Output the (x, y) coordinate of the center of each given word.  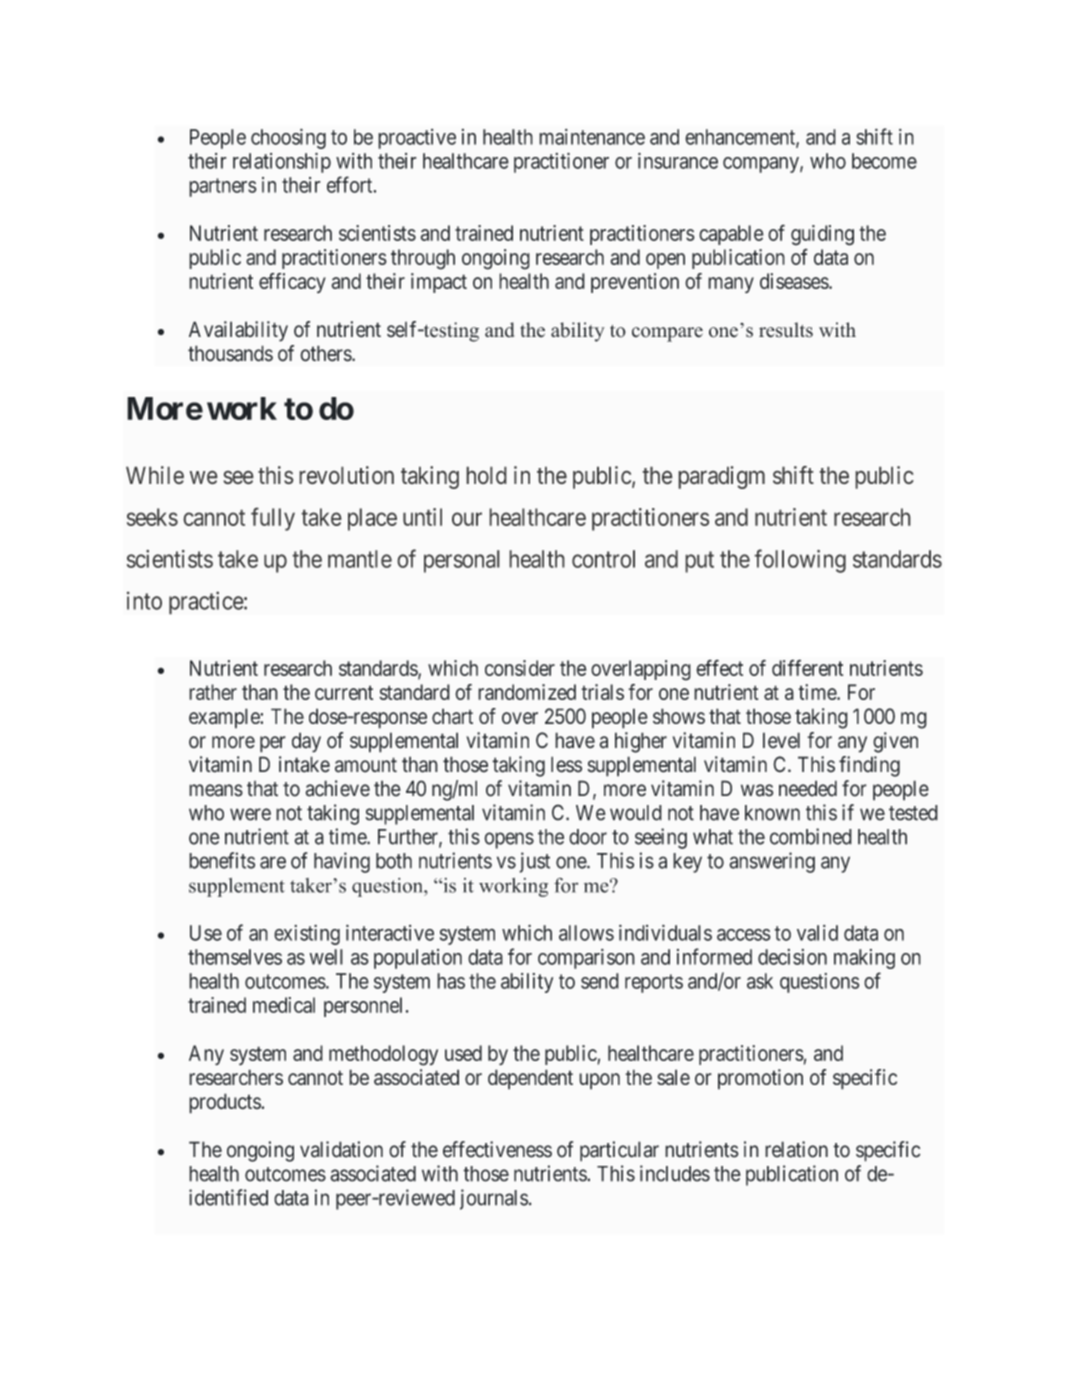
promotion (760, 1079)
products (225, 1103)
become (884, 161)
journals (494, 1199)
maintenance (592, 137)
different (807, 667)
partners (223, 187)
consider (520, 668)
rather (213, 692)
